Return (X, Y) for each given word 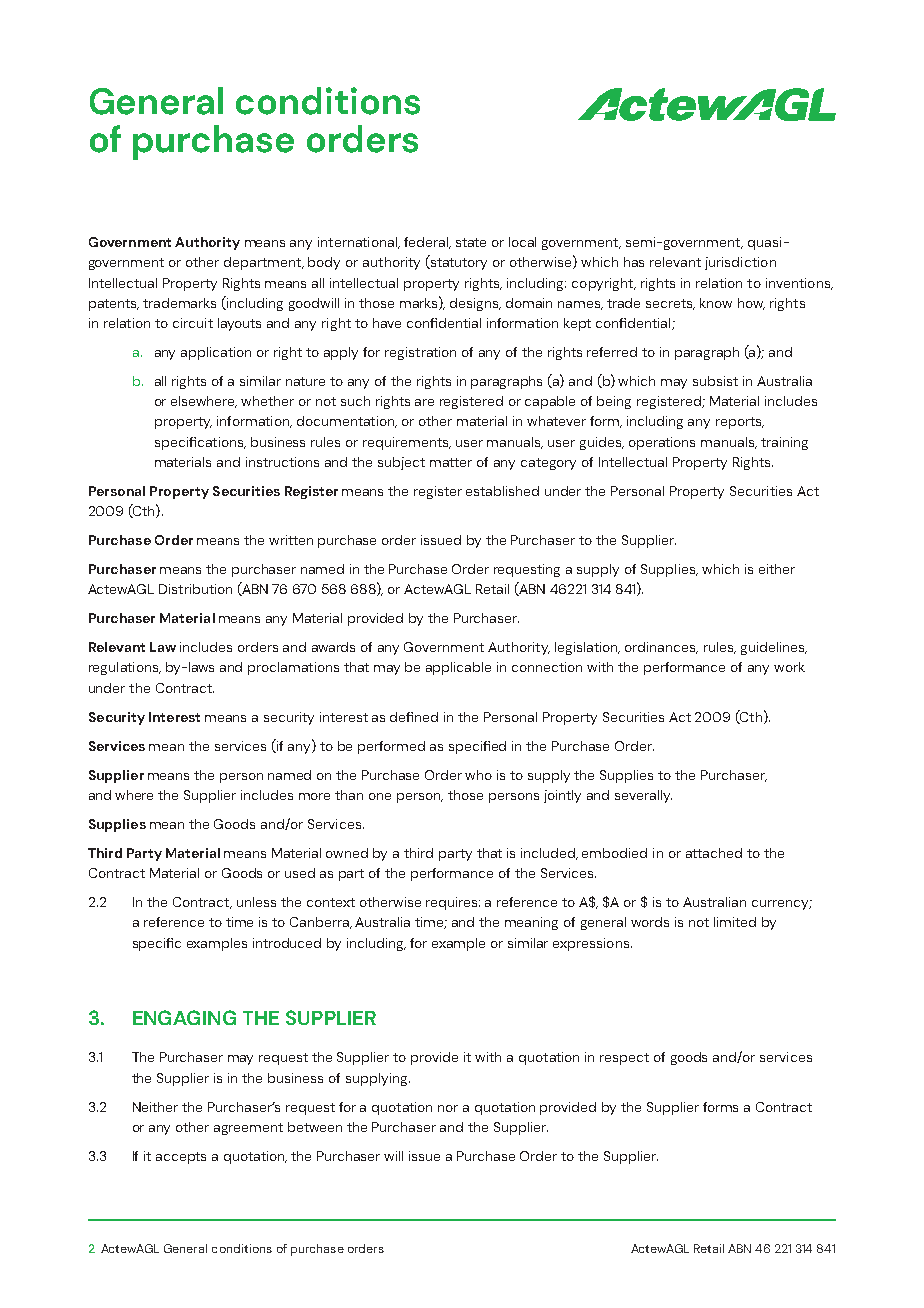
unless (256, 902)
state (471, 242)
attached (714, 853)
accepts (181, 1158)
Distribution (195, 589)
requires (453, 903)
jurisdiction (740, 263)
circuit (193, 323)
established (502, 491)
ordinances (661, 648)
